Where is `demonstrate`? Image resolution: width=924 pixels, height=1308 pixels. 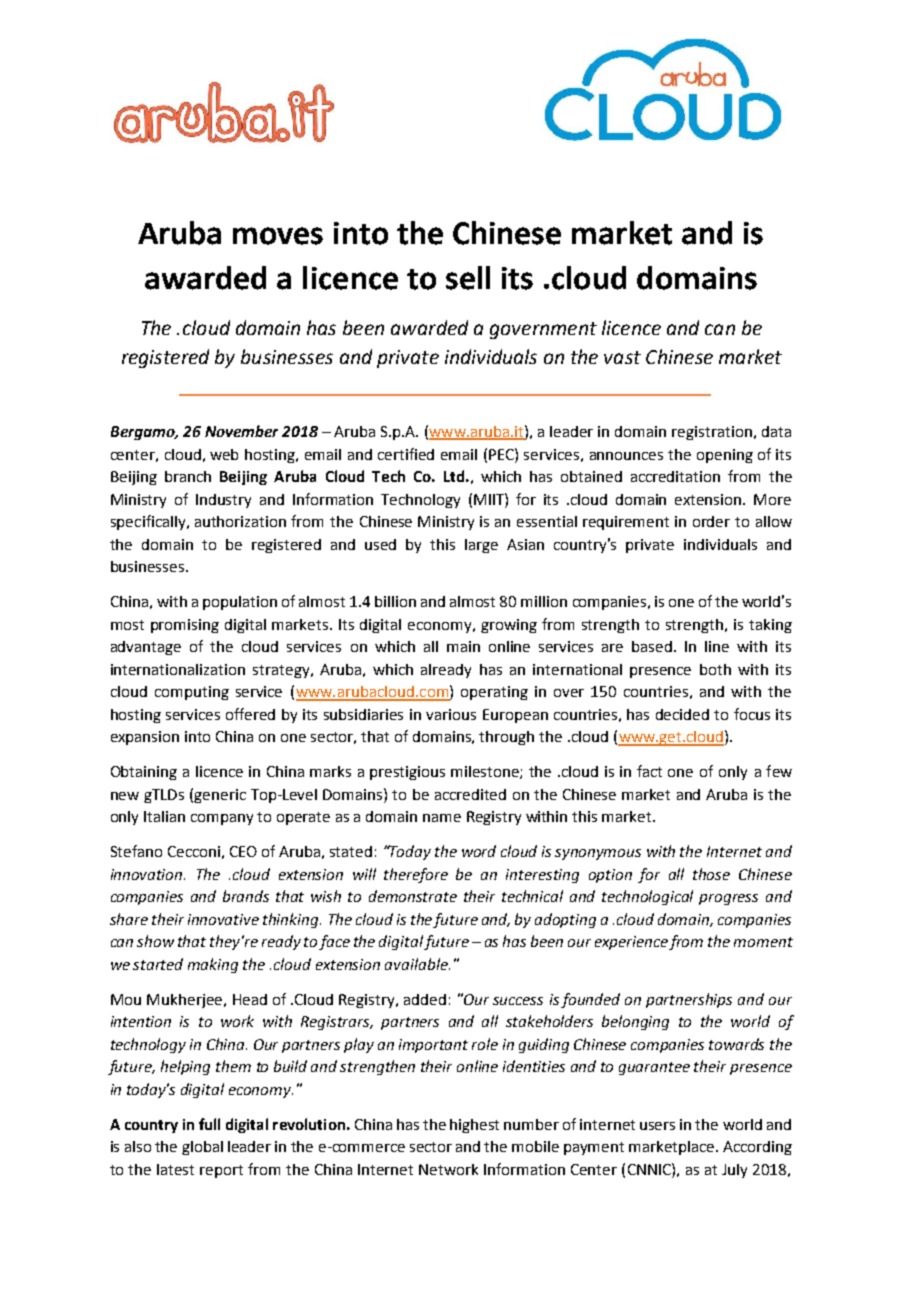 demonstrate is located at coordinates (413, 896).
